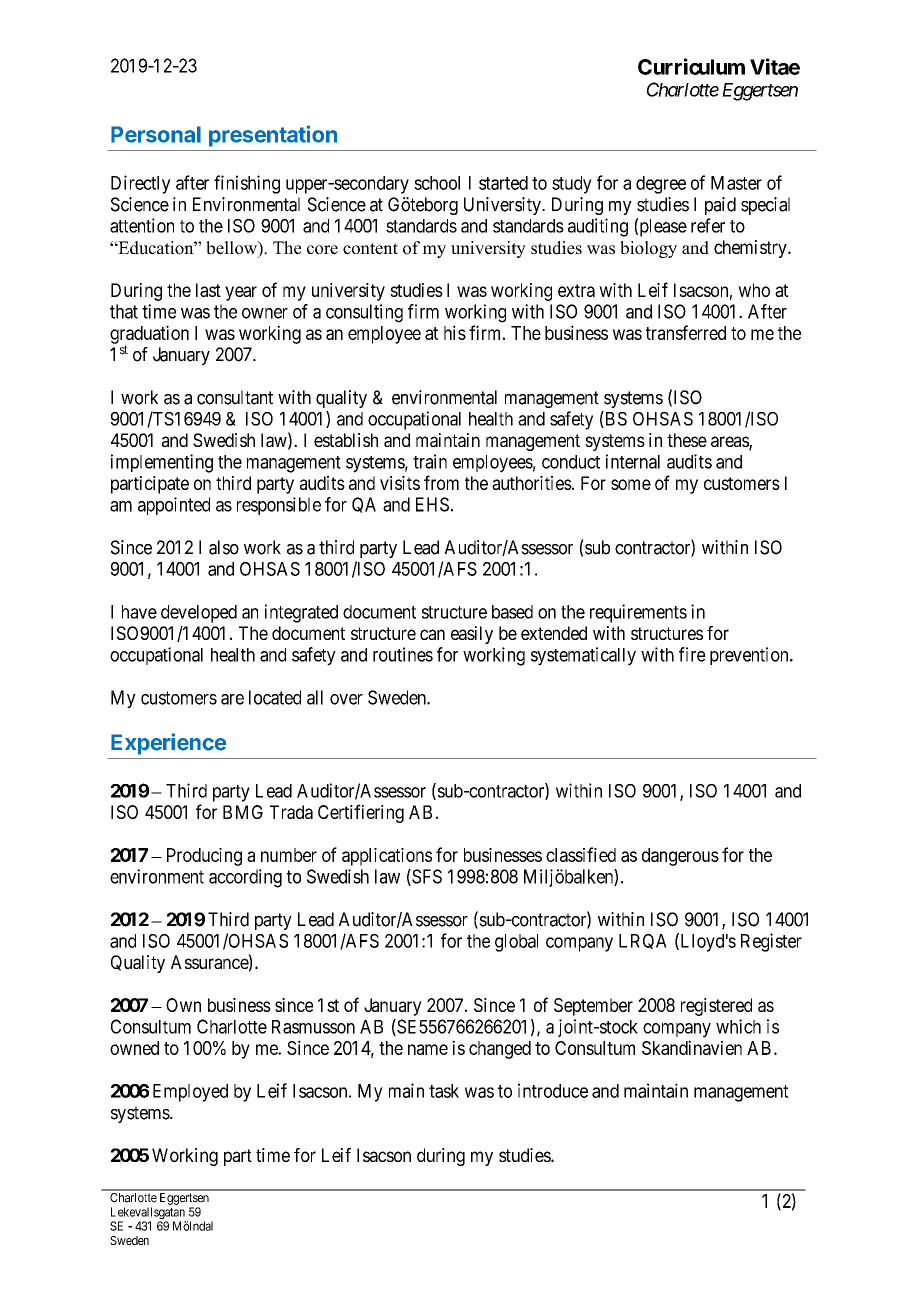 The height and width of the screenshot is (1308, 924). What do you see at coordinates (686, 332) in the screenshot?
I see `transferred` at bounding box center [686, 332].
